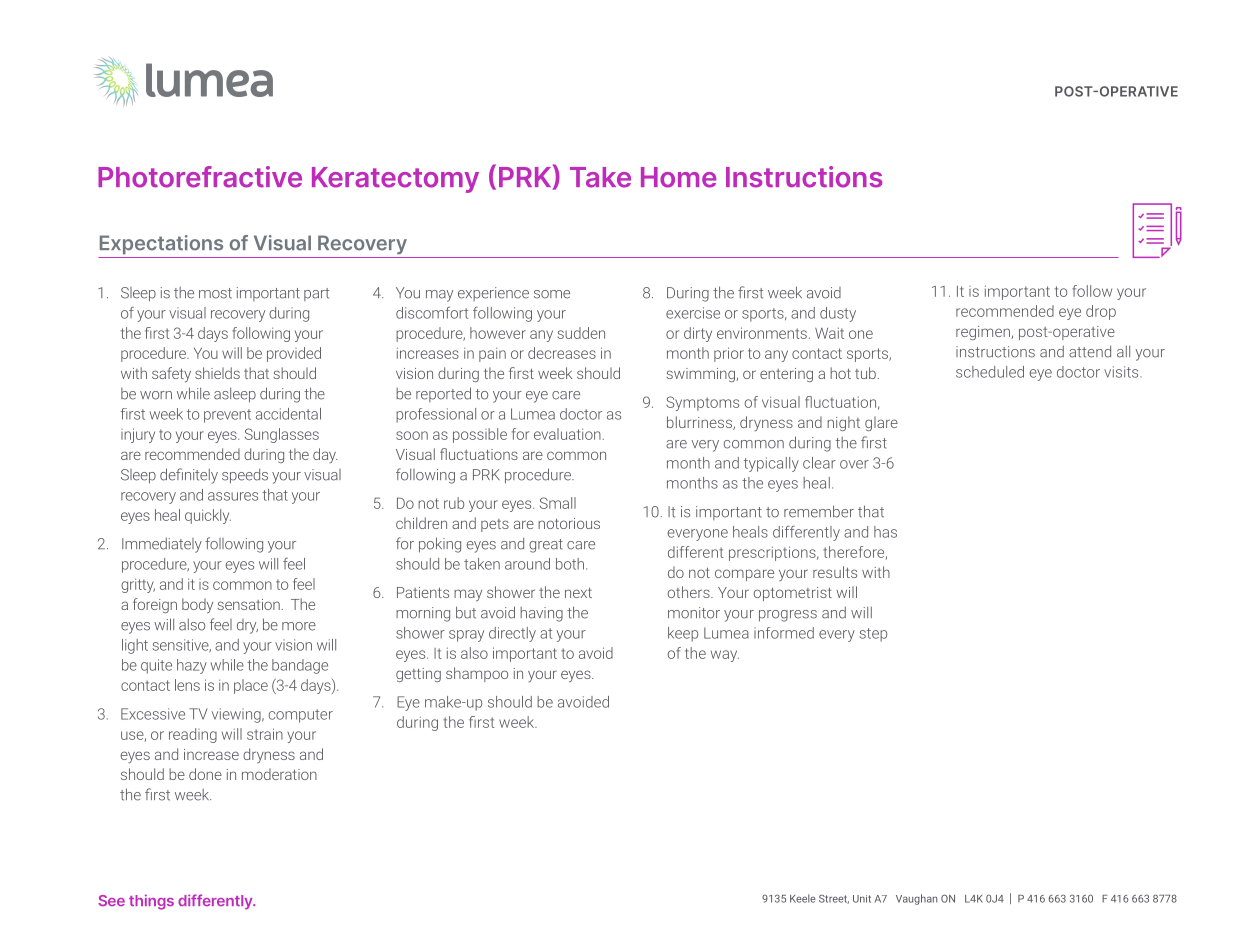  Describe the element at coordinates (683, 634) in the image. I see `keep` at that location.
